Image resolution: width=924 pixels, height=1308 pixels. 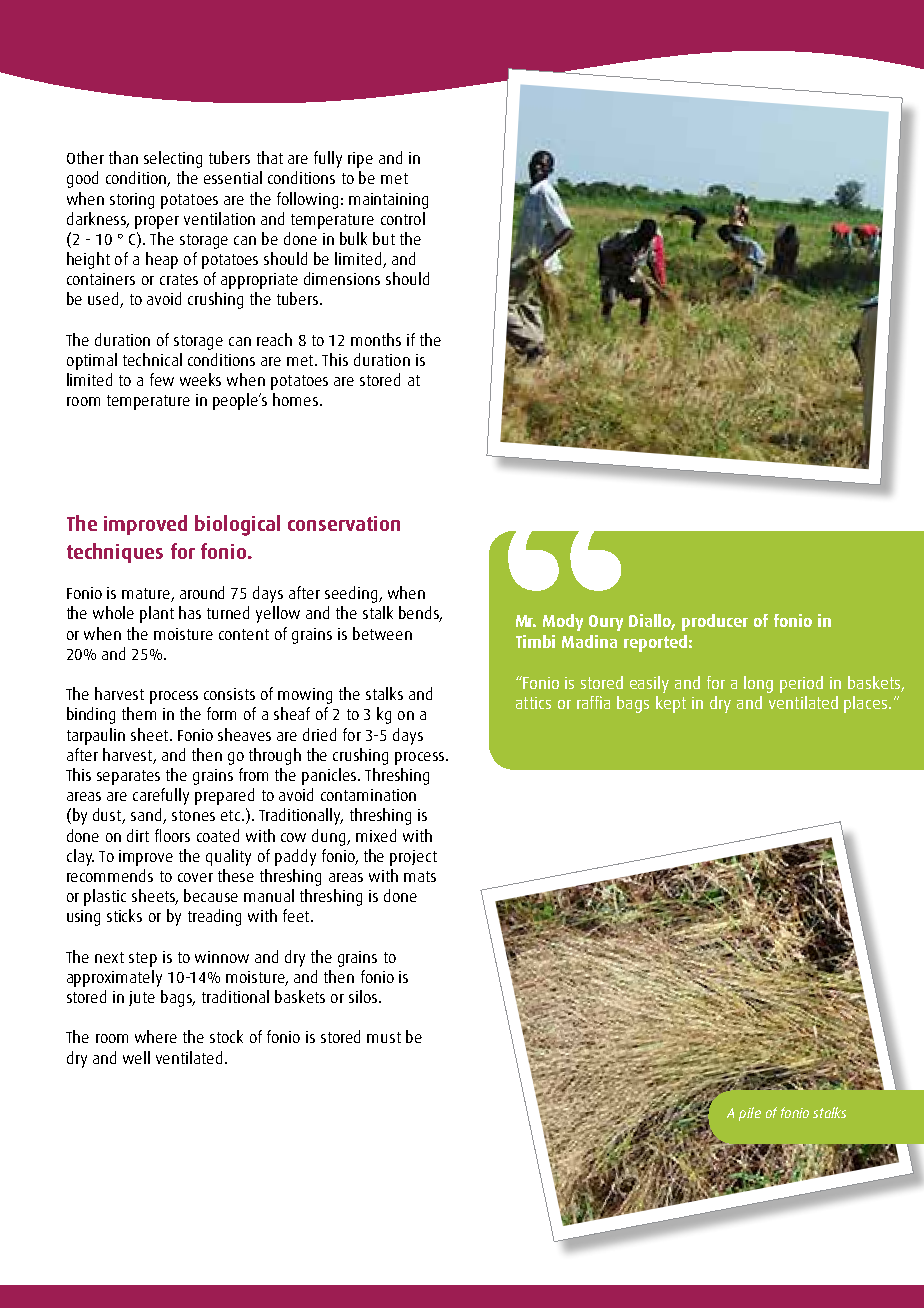 I want to click on places, so click(x=867, y=704).
